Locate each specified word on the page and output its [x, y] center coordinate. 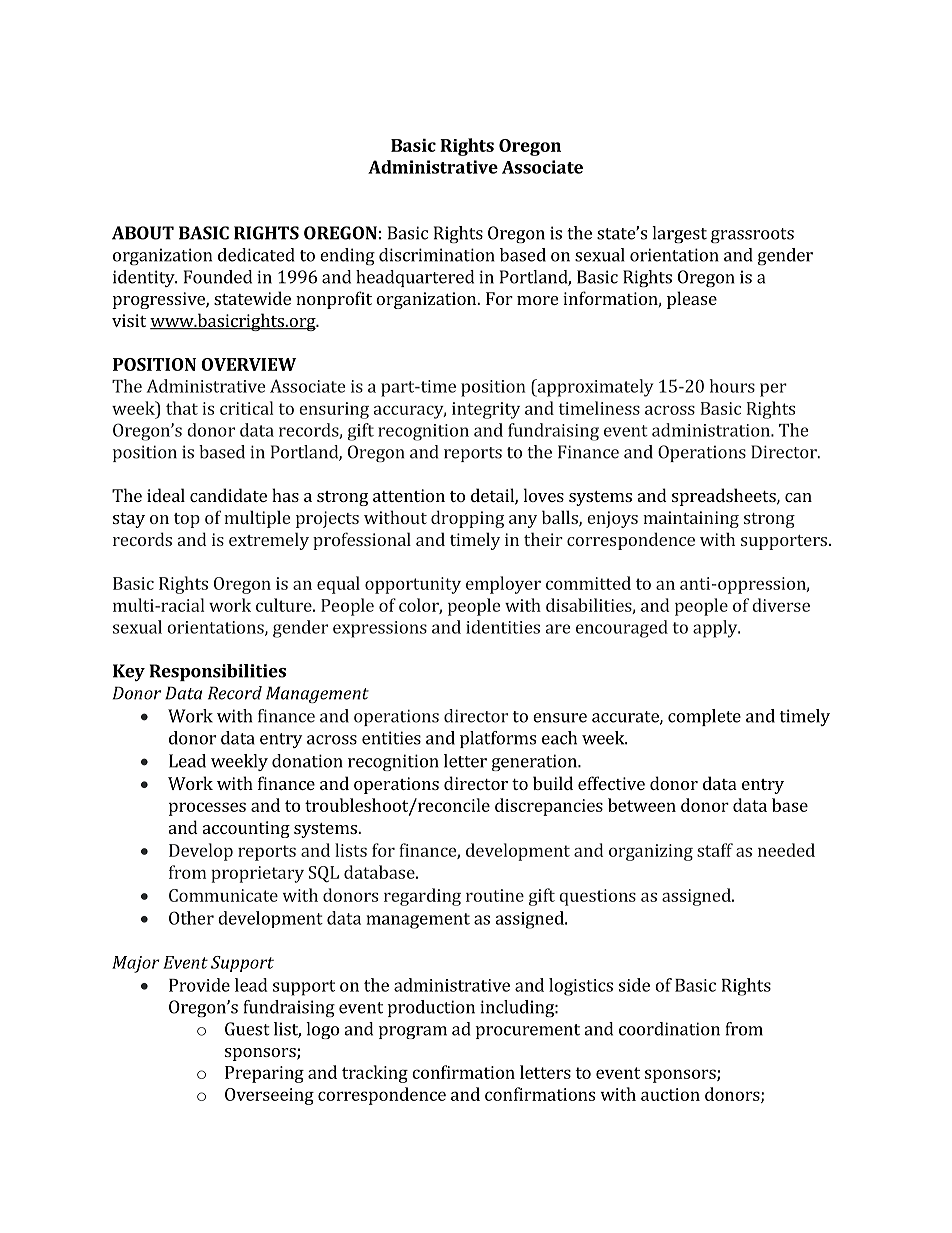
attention [409, 495]
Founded [218, 277]
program [413, 1032]
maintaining [691, 519]
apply [716, 629]
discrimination [437, 255]
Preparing [264, 1074]
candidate [228, 495]
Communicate [223, 895]
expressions [380, 629]
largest [679, 234]
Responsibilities [218, 672]
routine [495, 895]
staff [715, 850]
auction [670, 1094]
